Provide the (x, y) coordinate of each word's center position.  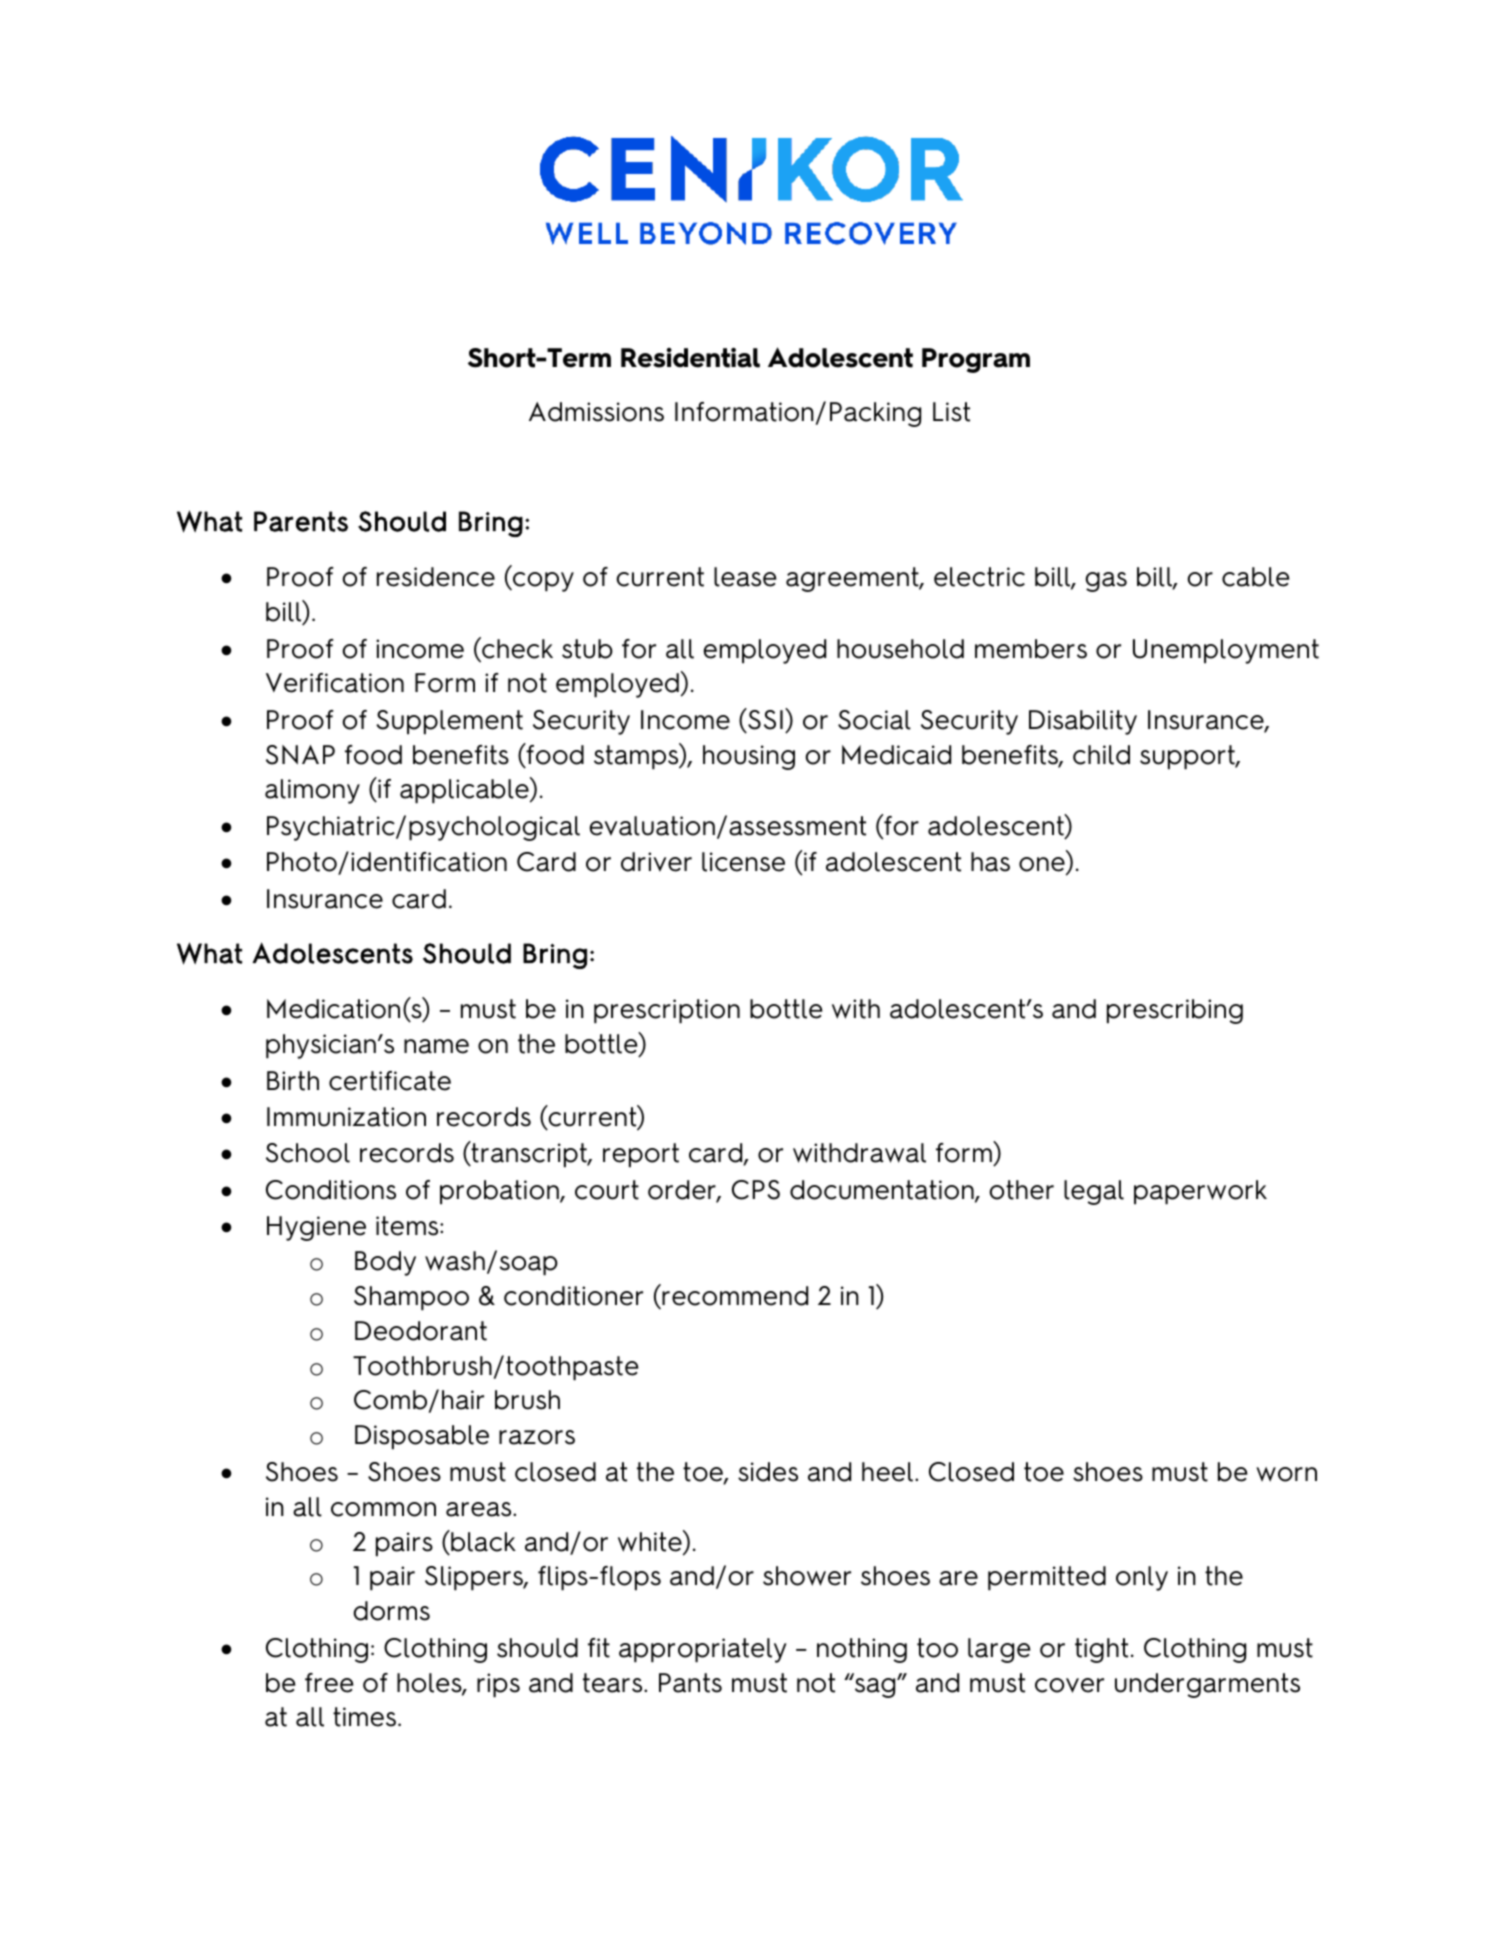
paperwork (1200, 1192)
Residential (690, 357)
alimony (312, 791)
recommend (734, 1295)
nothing (862, 1650)
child (1101, 755)
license (743, 862)
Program (976, 360)
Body (385, 1263)
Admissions (596, 412)
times (364, 1717)
